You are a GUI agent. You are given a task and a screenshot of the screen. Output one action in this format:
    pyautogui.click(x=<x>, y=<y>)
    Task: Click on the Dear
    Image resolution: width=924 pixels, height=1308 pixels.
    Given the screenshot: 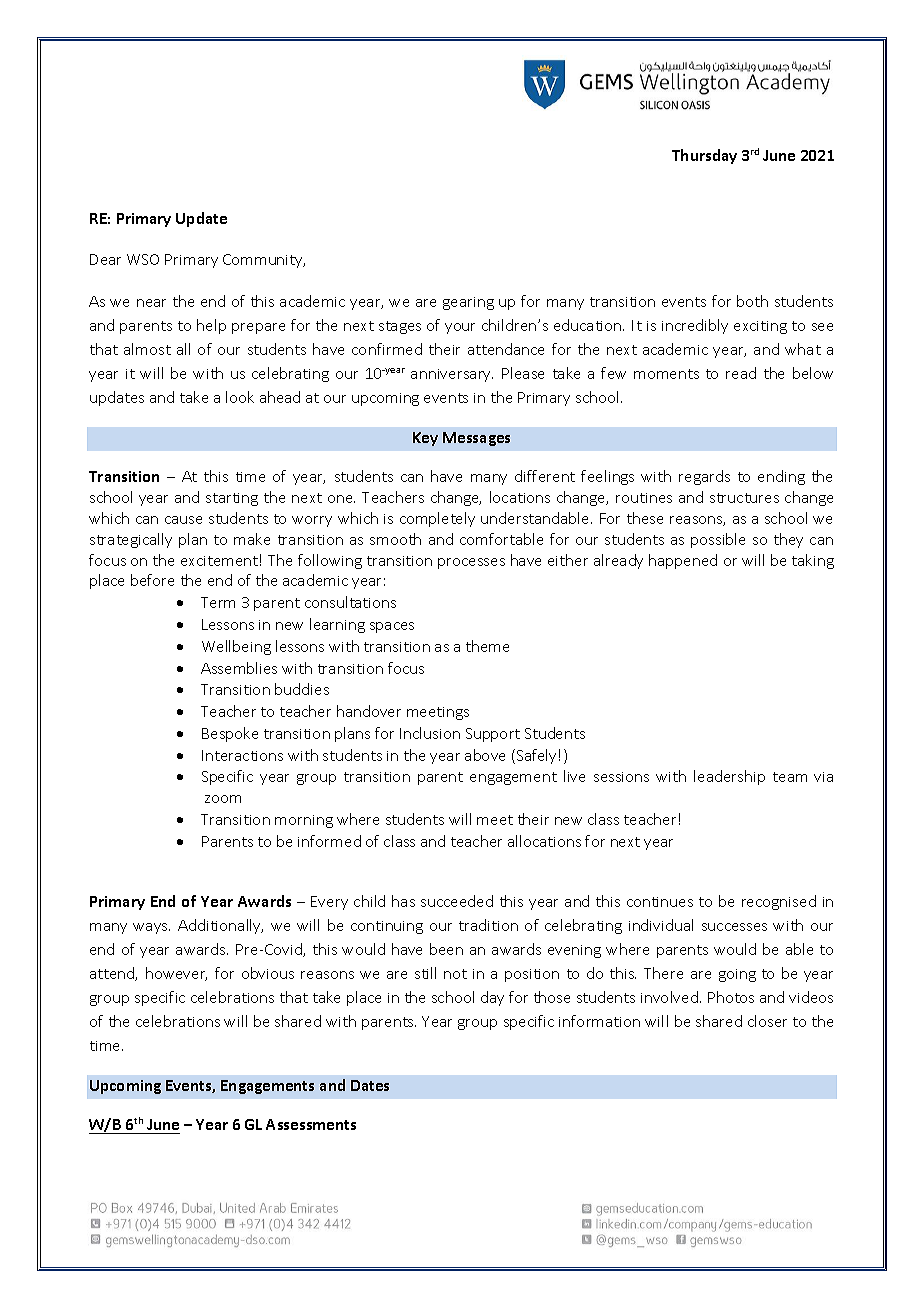 What is the action you would take?
    pyautogui.click(x=105, y=259)
